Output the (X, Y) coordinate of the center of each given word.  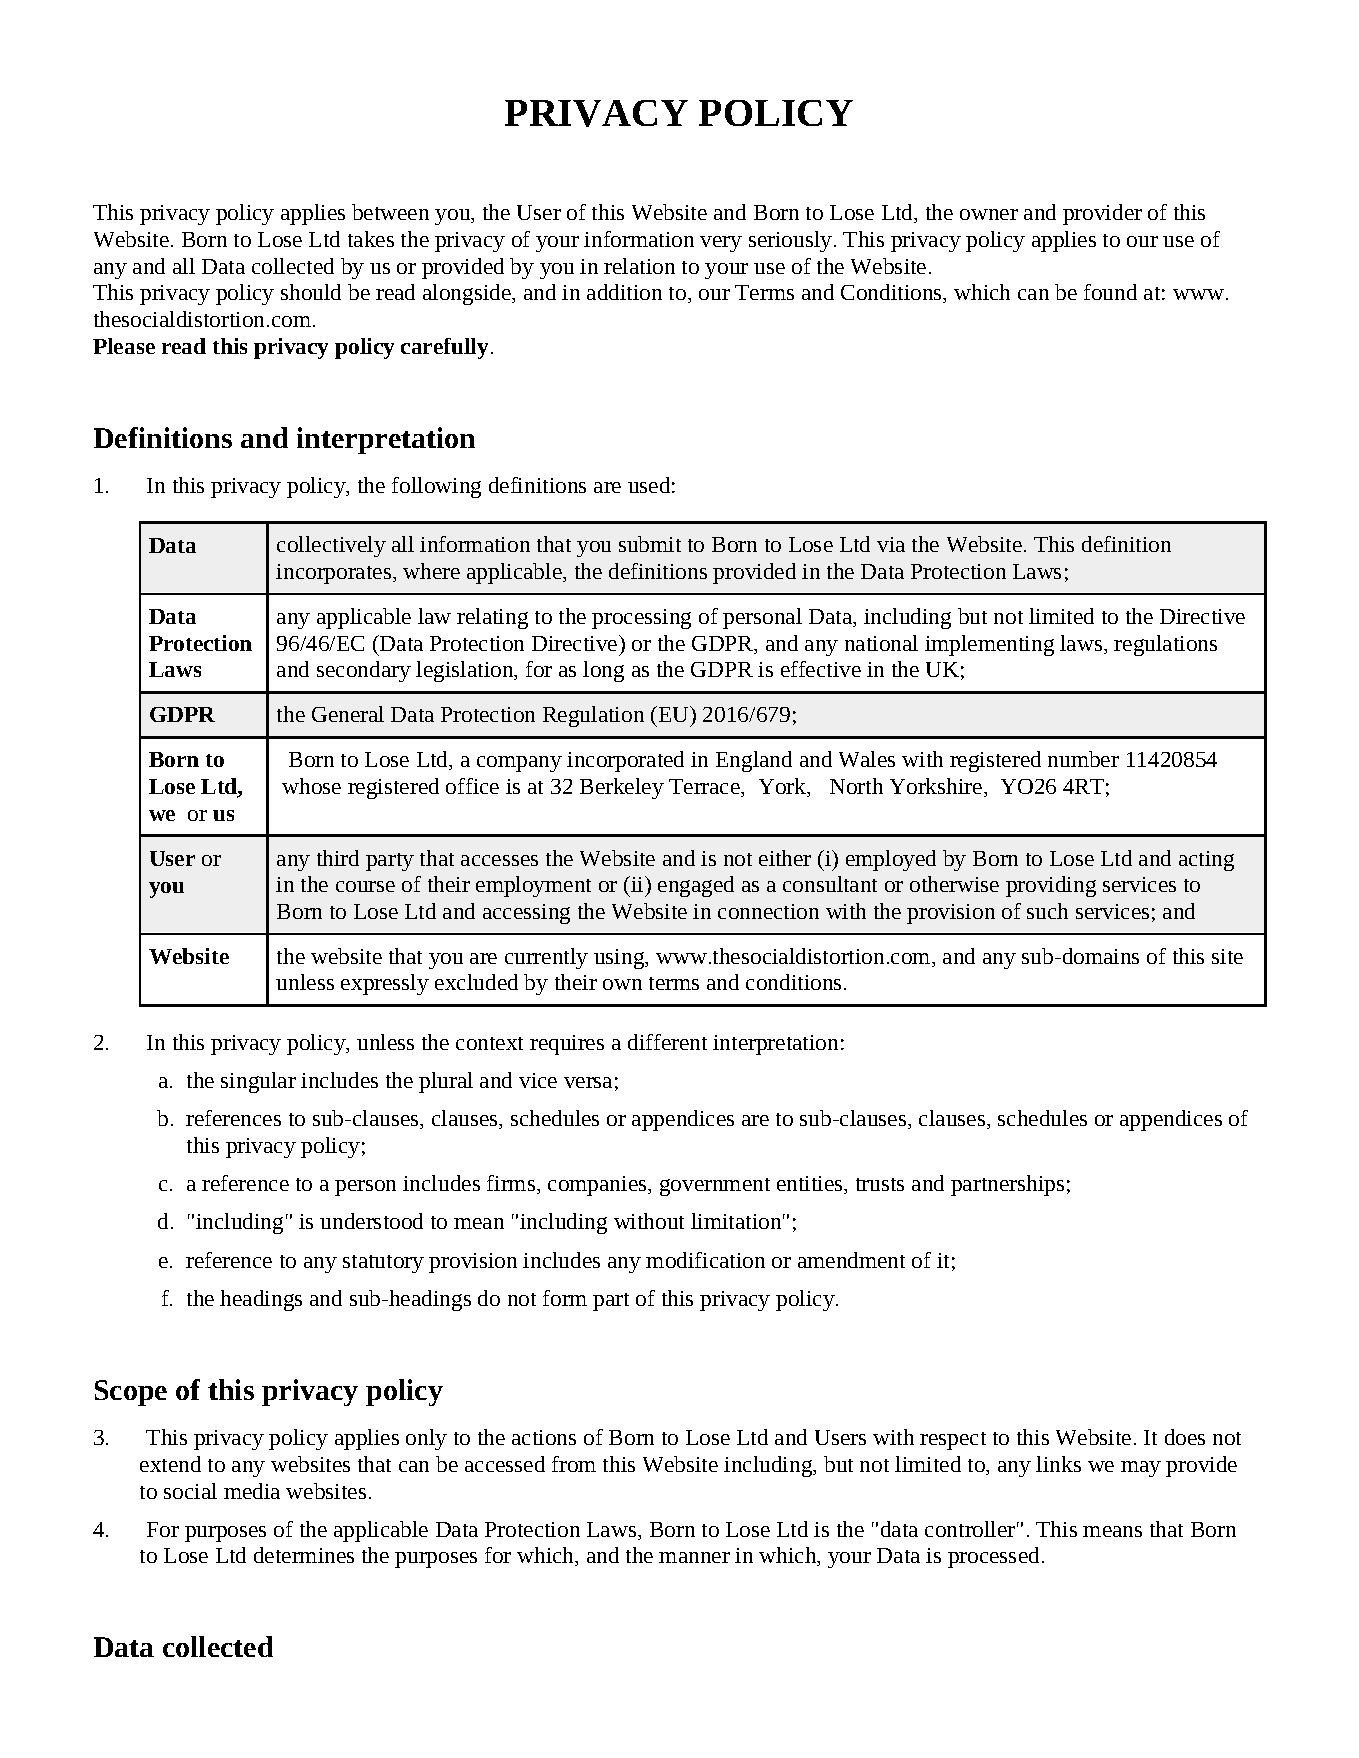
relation (639, 266)
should (311, 292)
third (338, 858)
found (1110, 292)
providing (1051, 886)
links (1058, 1464)
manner (694, 1557)
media (252, 1491)
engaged (696, 886)
